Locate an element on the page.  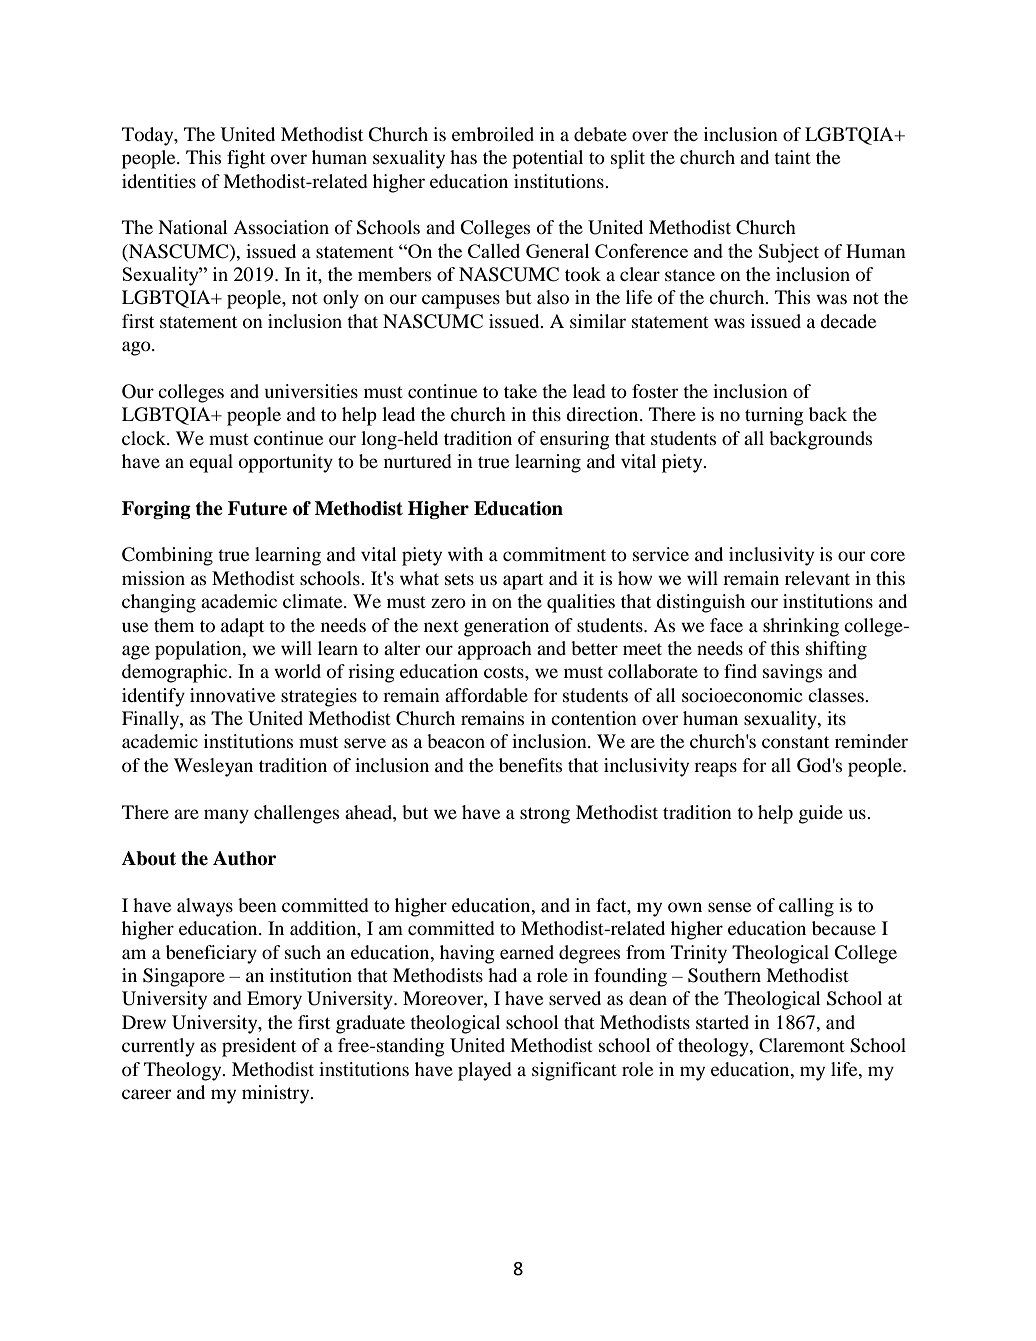
potential is located at coordinates (547, 159).
